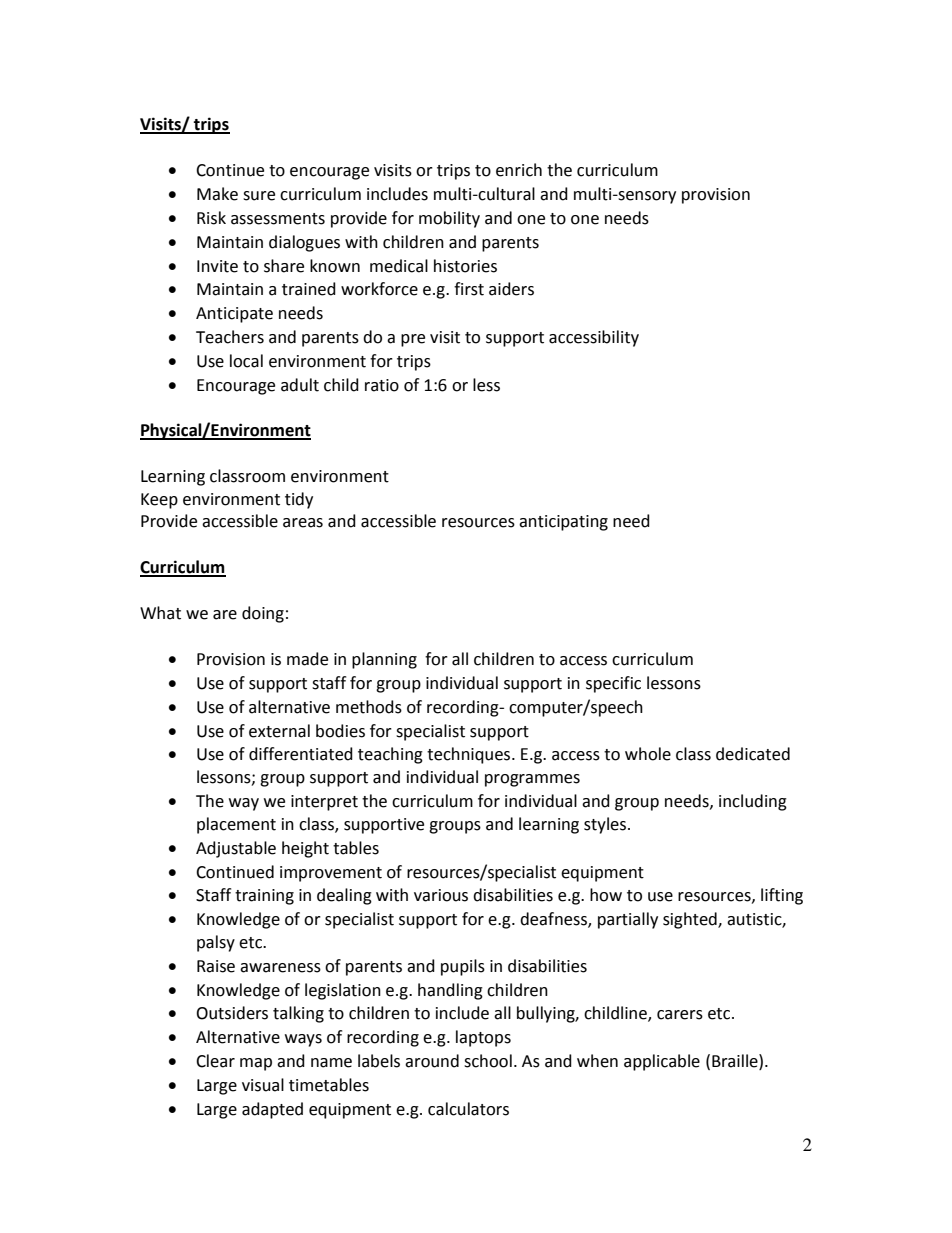 The width and height of the document is (952, 1233). I want to click on anticipating, so click(563, 523).
